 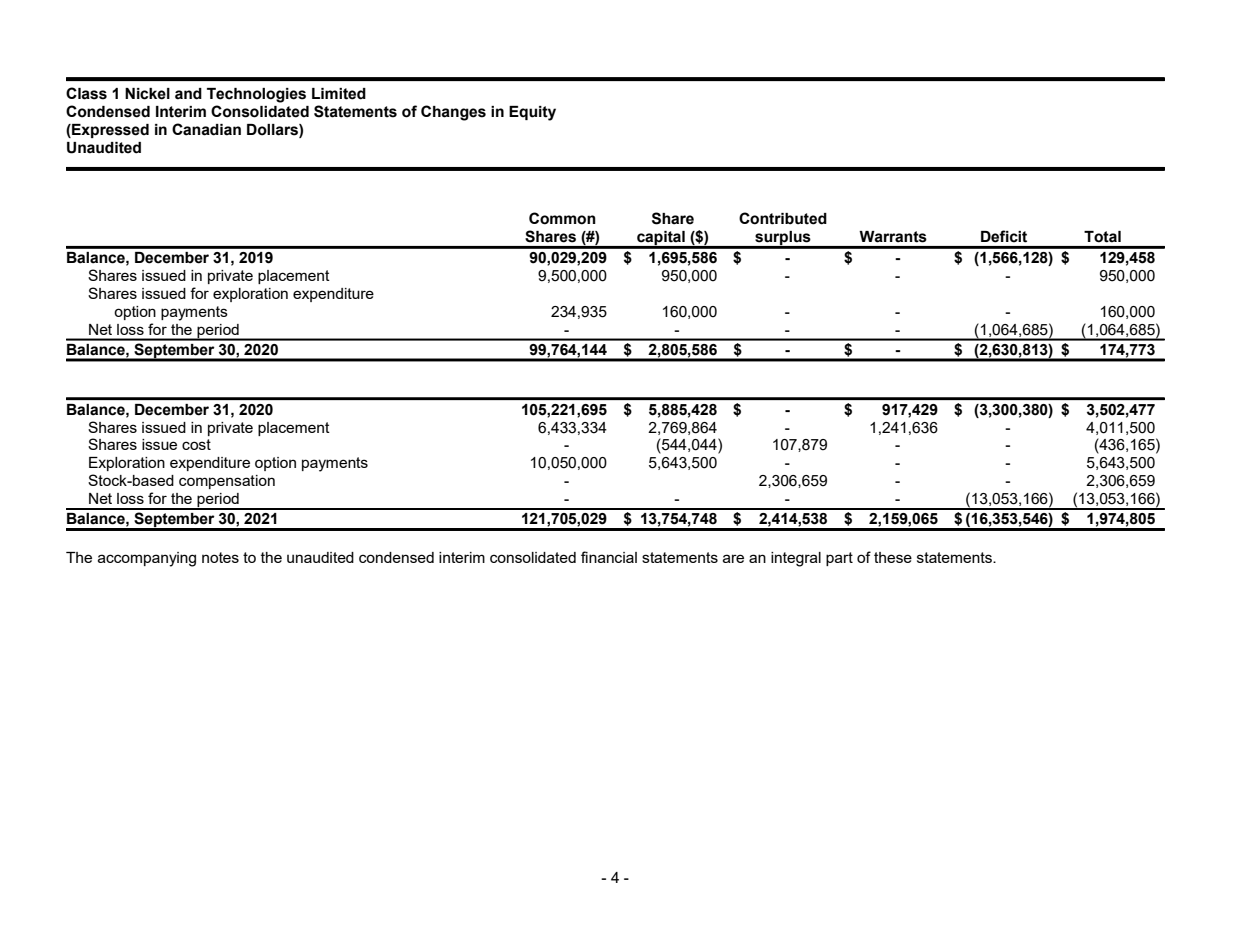 What do you see at coordinates (609, 557) in the screenshot?
I see `financial` at bounding box center [609, 557].
